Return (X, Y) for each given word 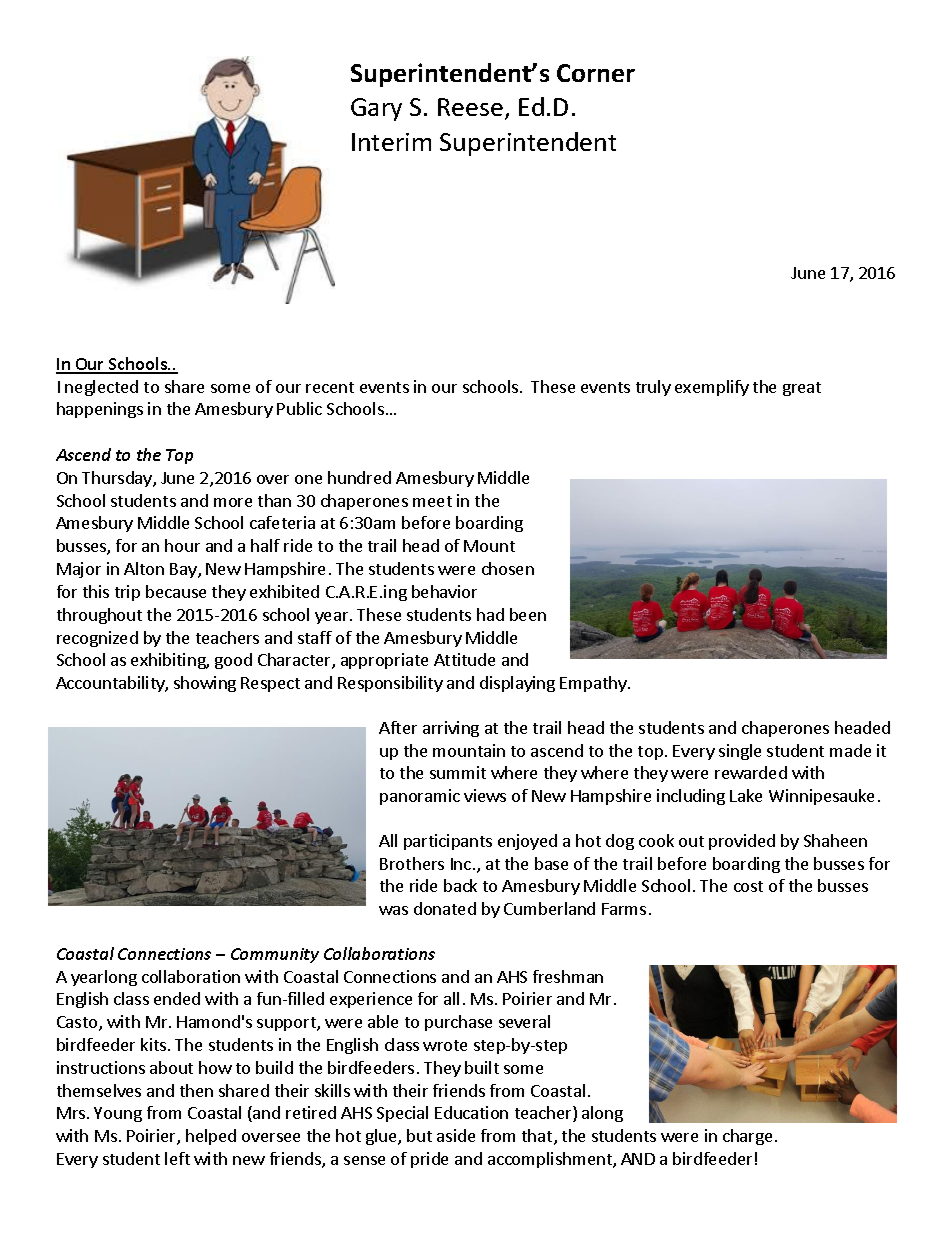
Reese (470, 107)
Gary (376, 109)
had (490, 614)
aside (456, 1135)
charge (747, 1137)
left (177, 1158)
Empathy (594, 684)
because (176, 591)
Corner (596, 73)
